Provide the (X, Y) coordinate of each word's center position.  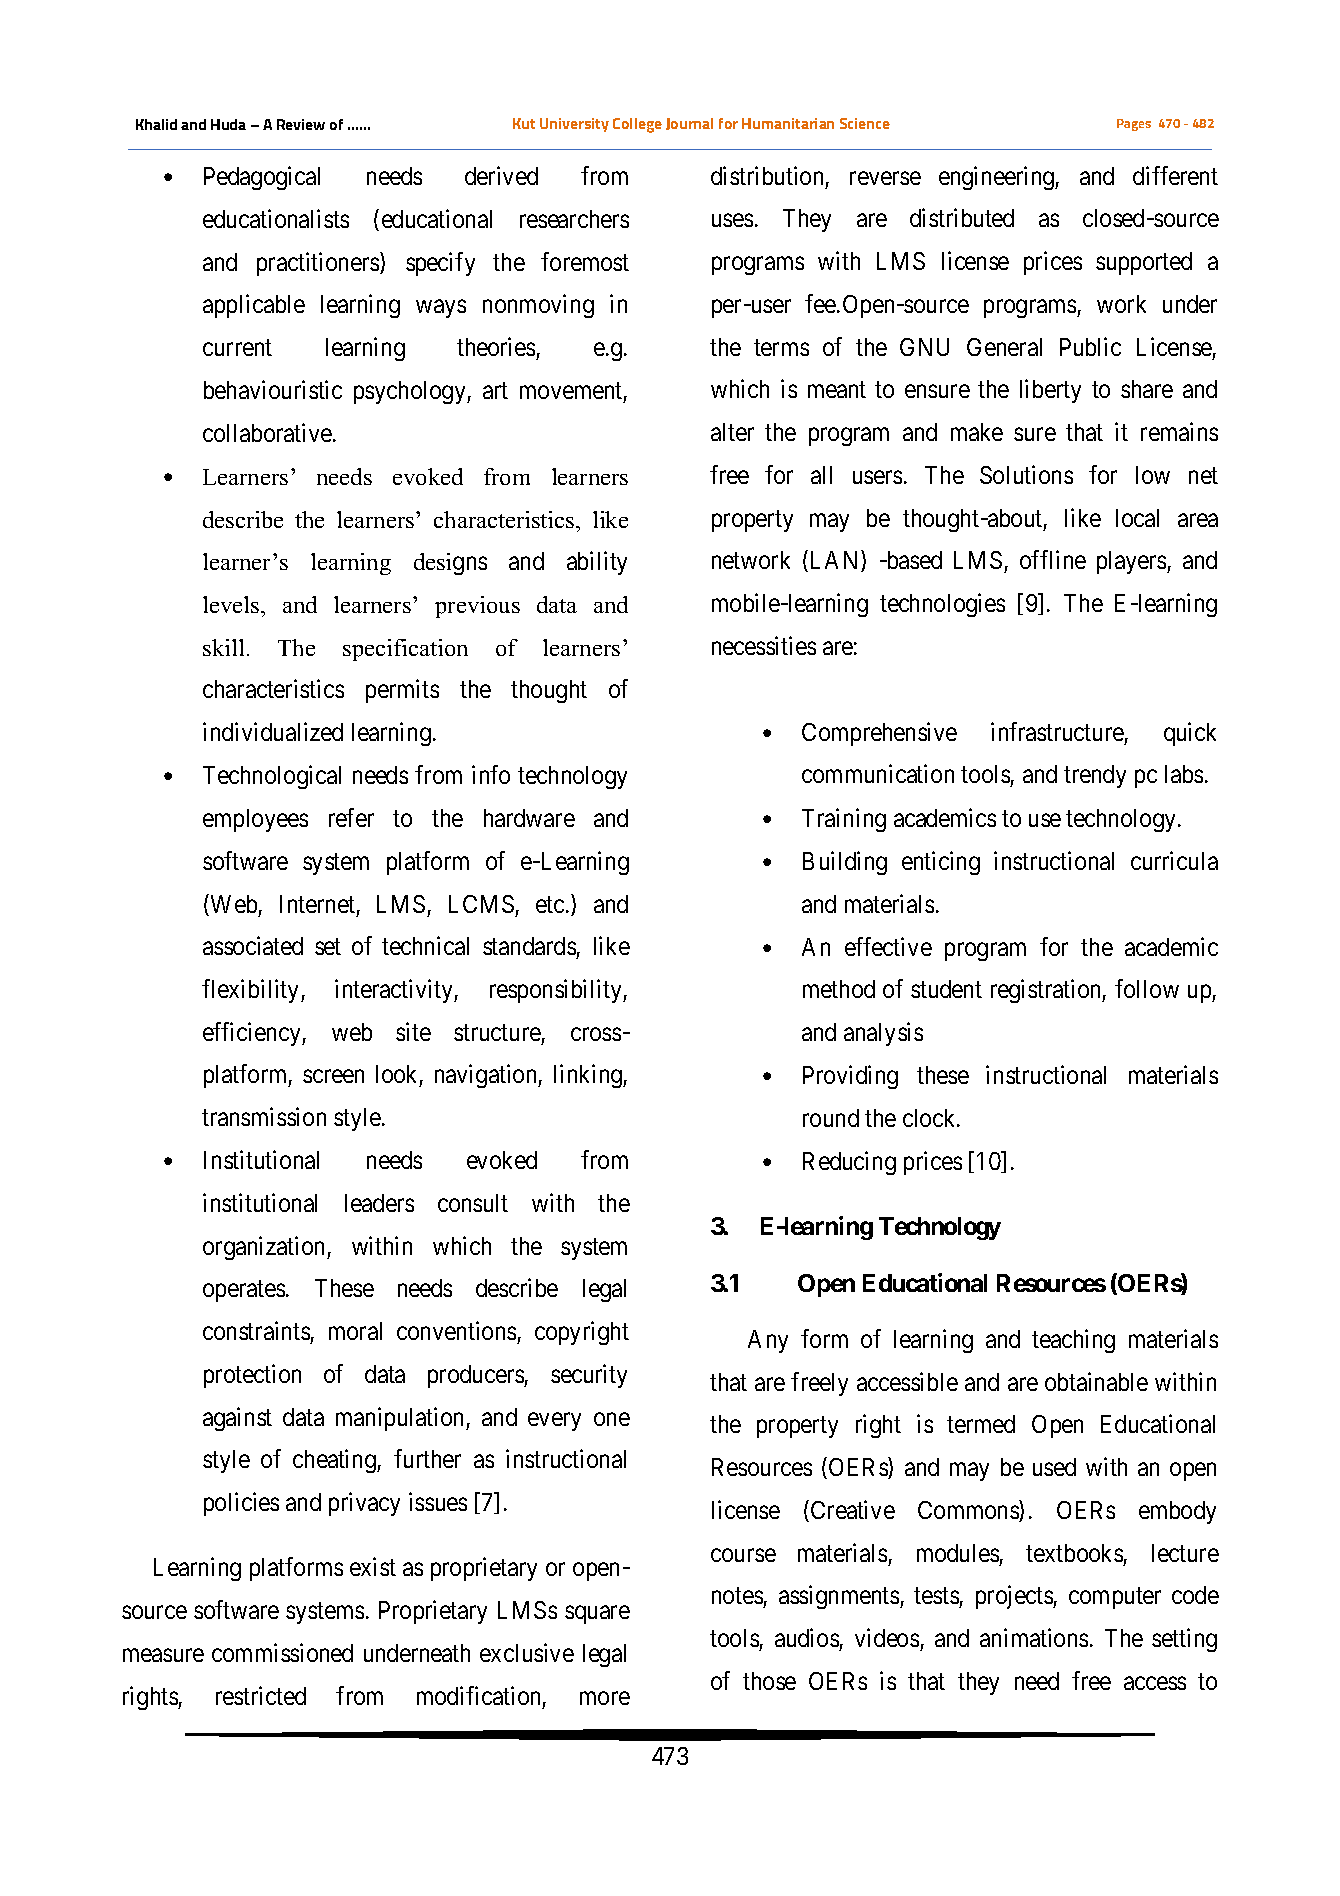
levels (232, 604)
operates (244, 1291)
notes (738, 1598)
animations (1034, 1637)
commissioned (282, 1652)
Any (768, 1341)
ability (597, 563)
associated (253, 945)
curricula (1174, 860)
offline (1053, 559)
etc (550, 904)
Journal (689, 124)
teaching (1073, 1341)
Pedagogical (262, 178)
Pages (1134, 125)
